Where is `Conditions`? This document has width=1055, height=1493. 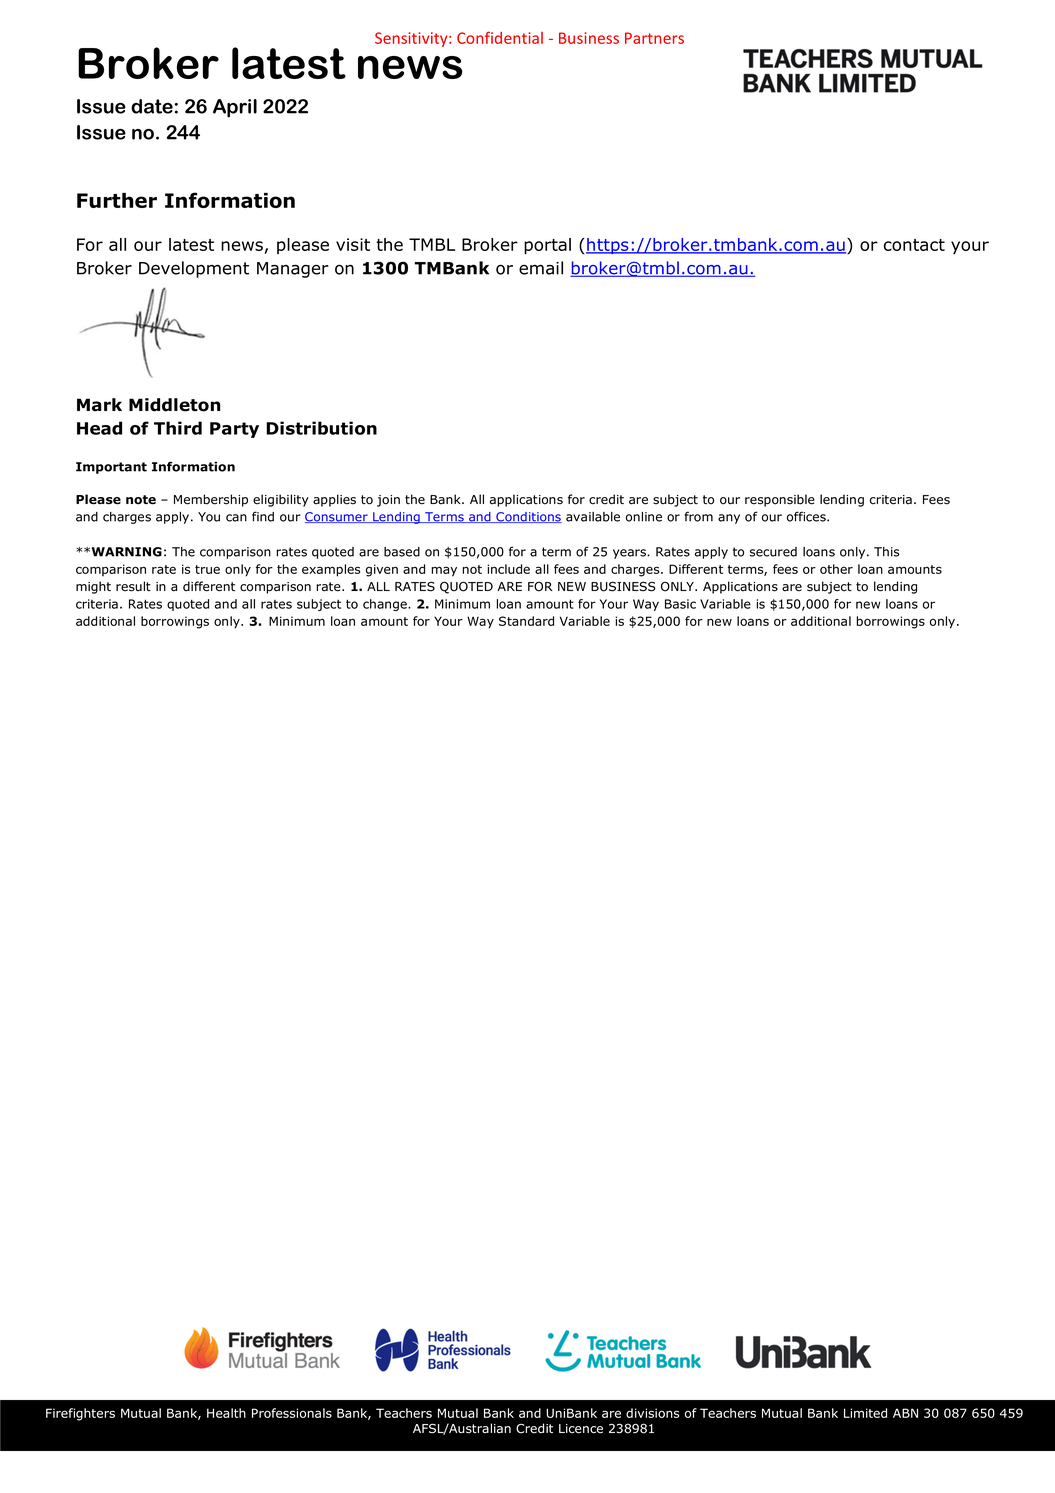
Conditions is located at coordinates (528, 517).
